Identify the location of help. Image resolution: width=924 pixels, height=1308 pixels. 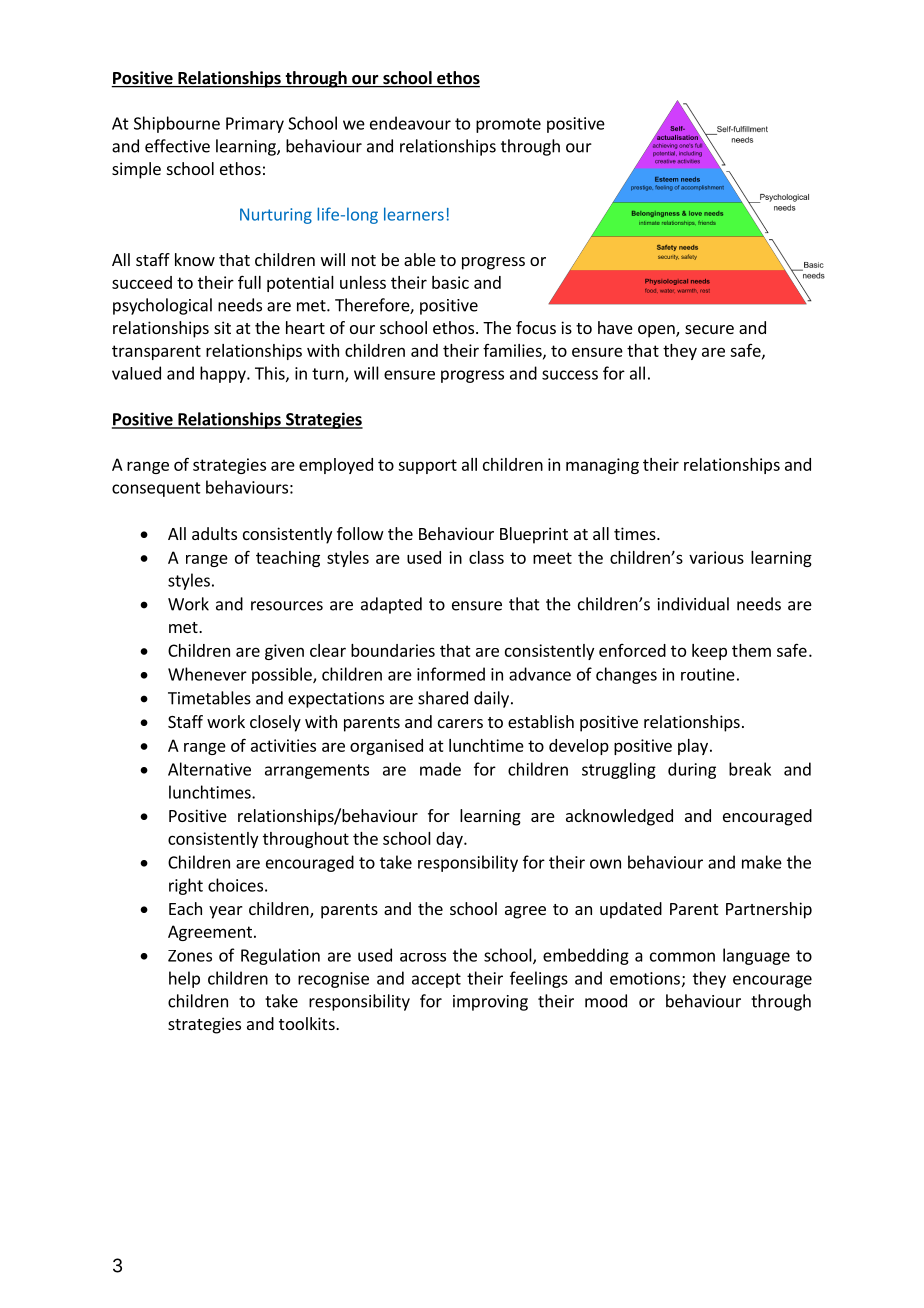
(184, 979).
